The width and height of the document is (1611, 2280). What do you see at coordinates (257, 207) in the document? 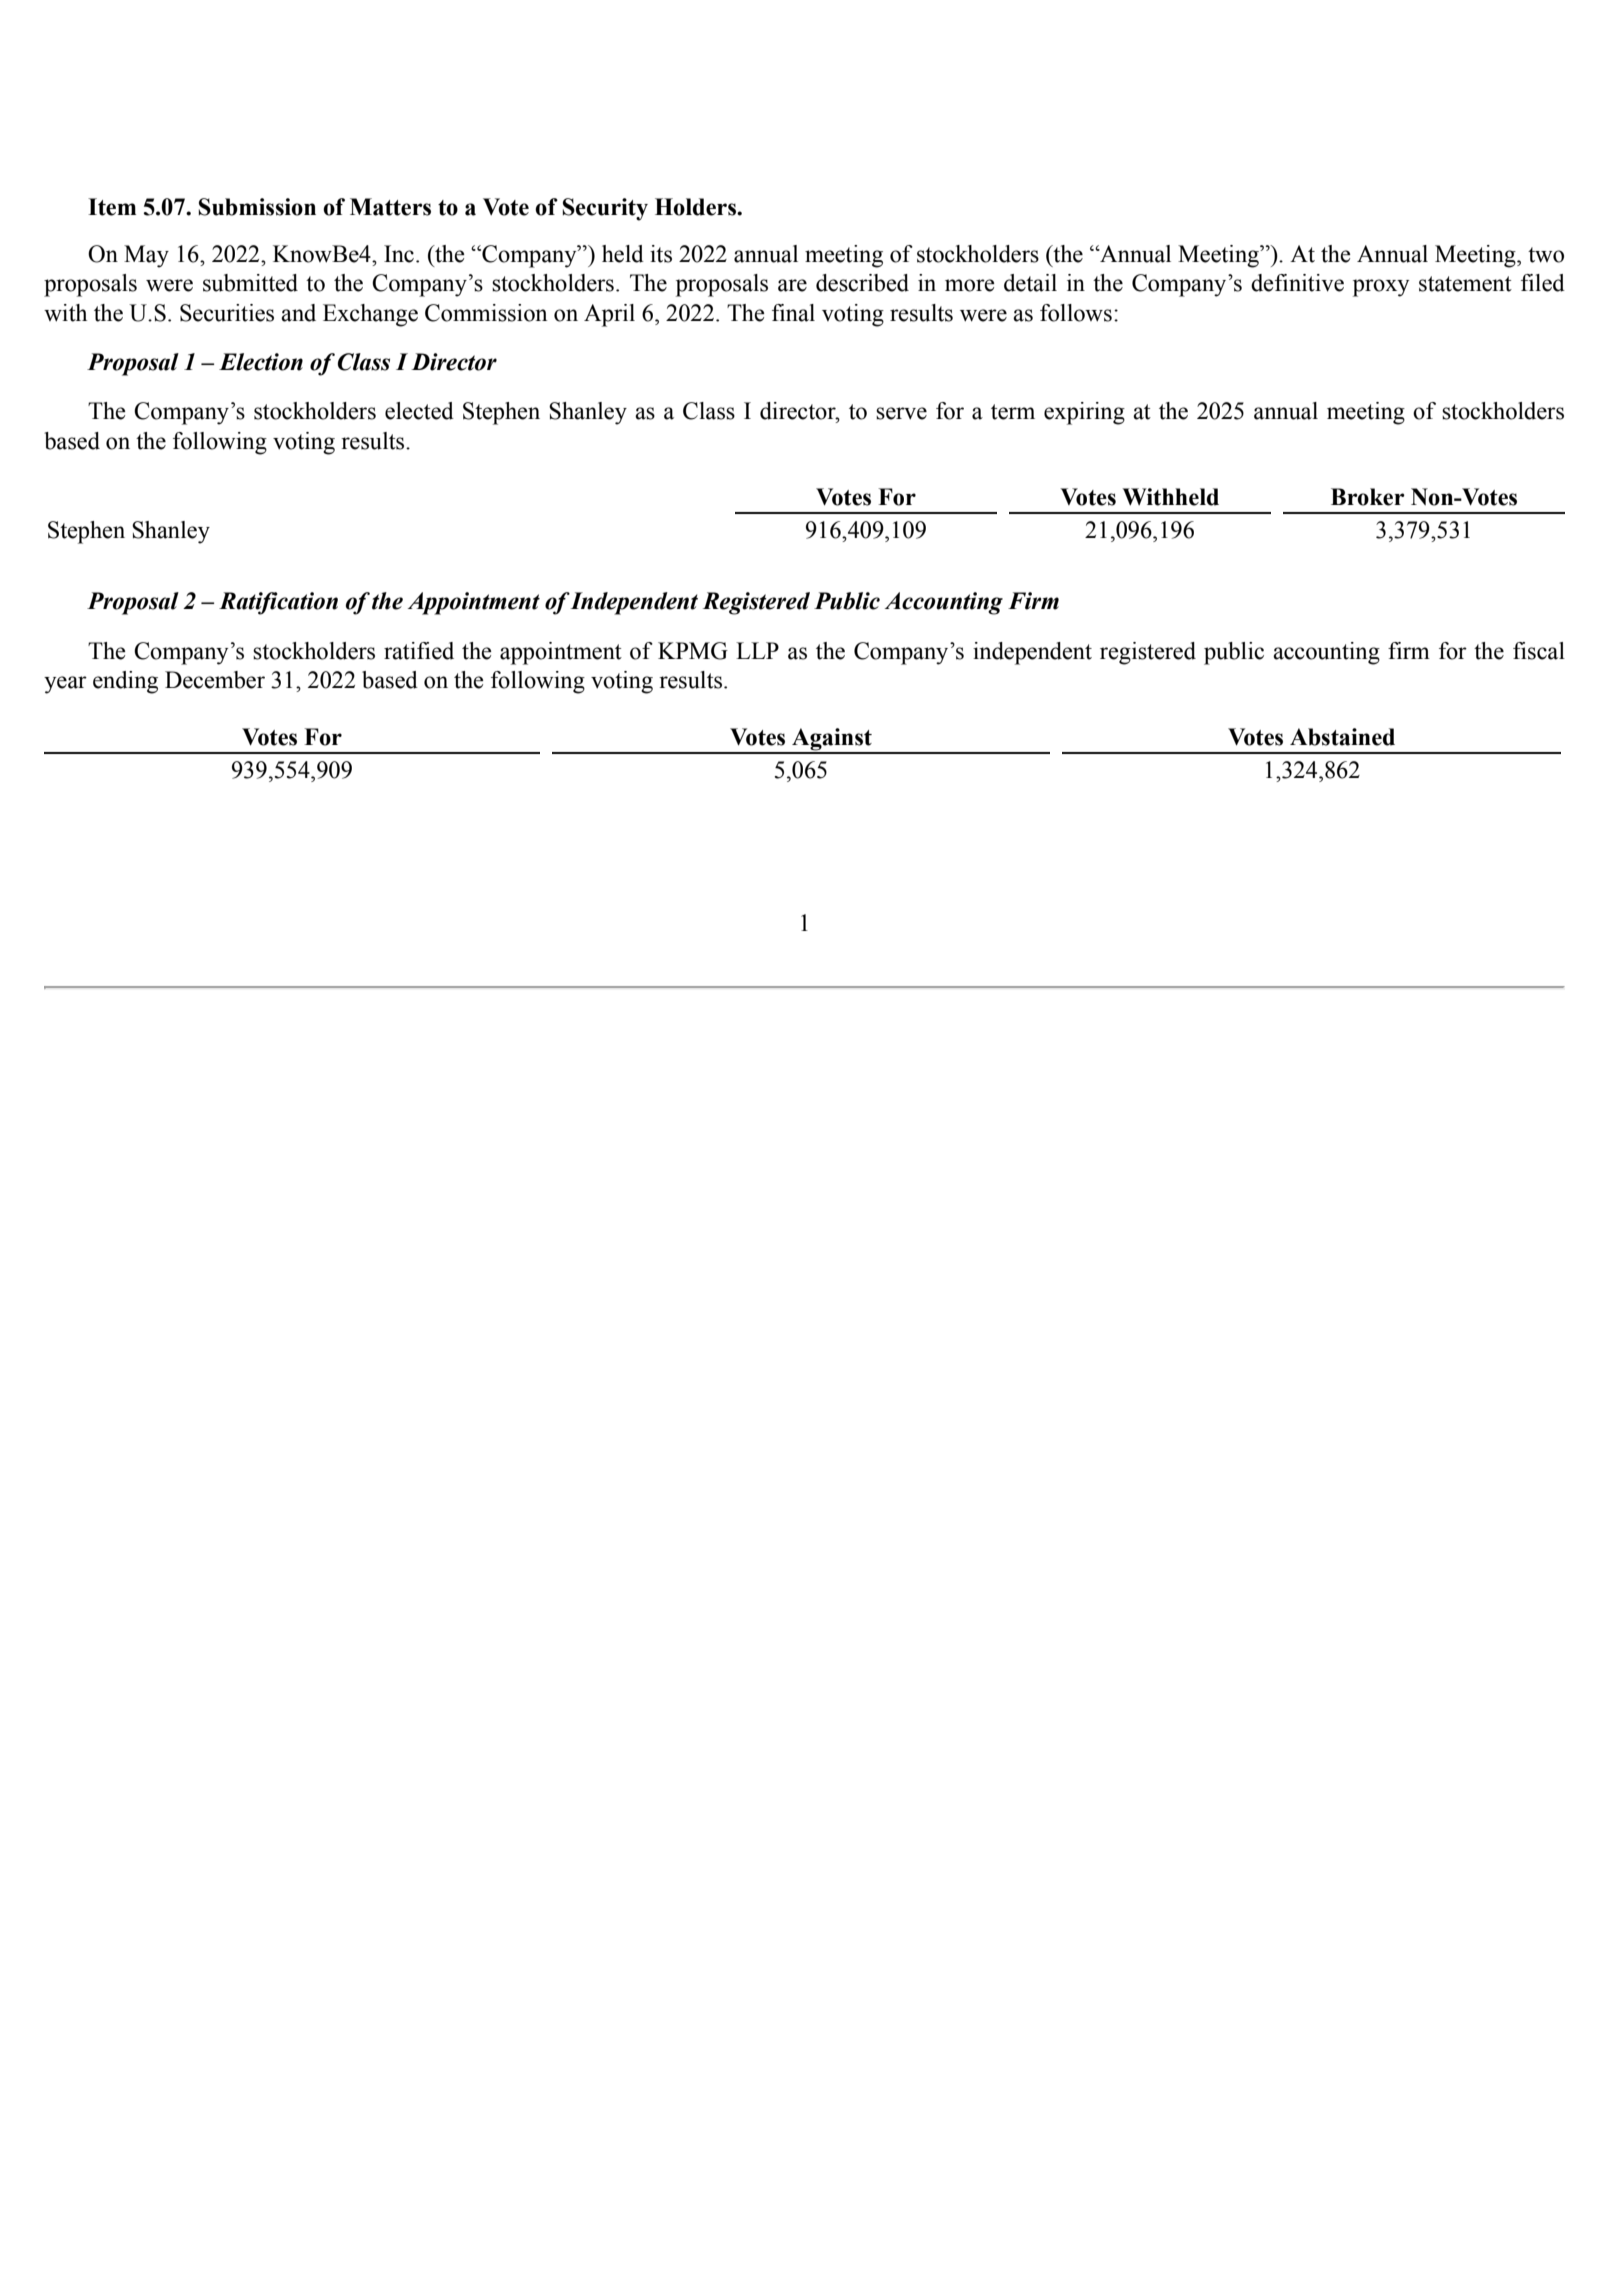
I see `Submission` at bounding box center [257, 207].
